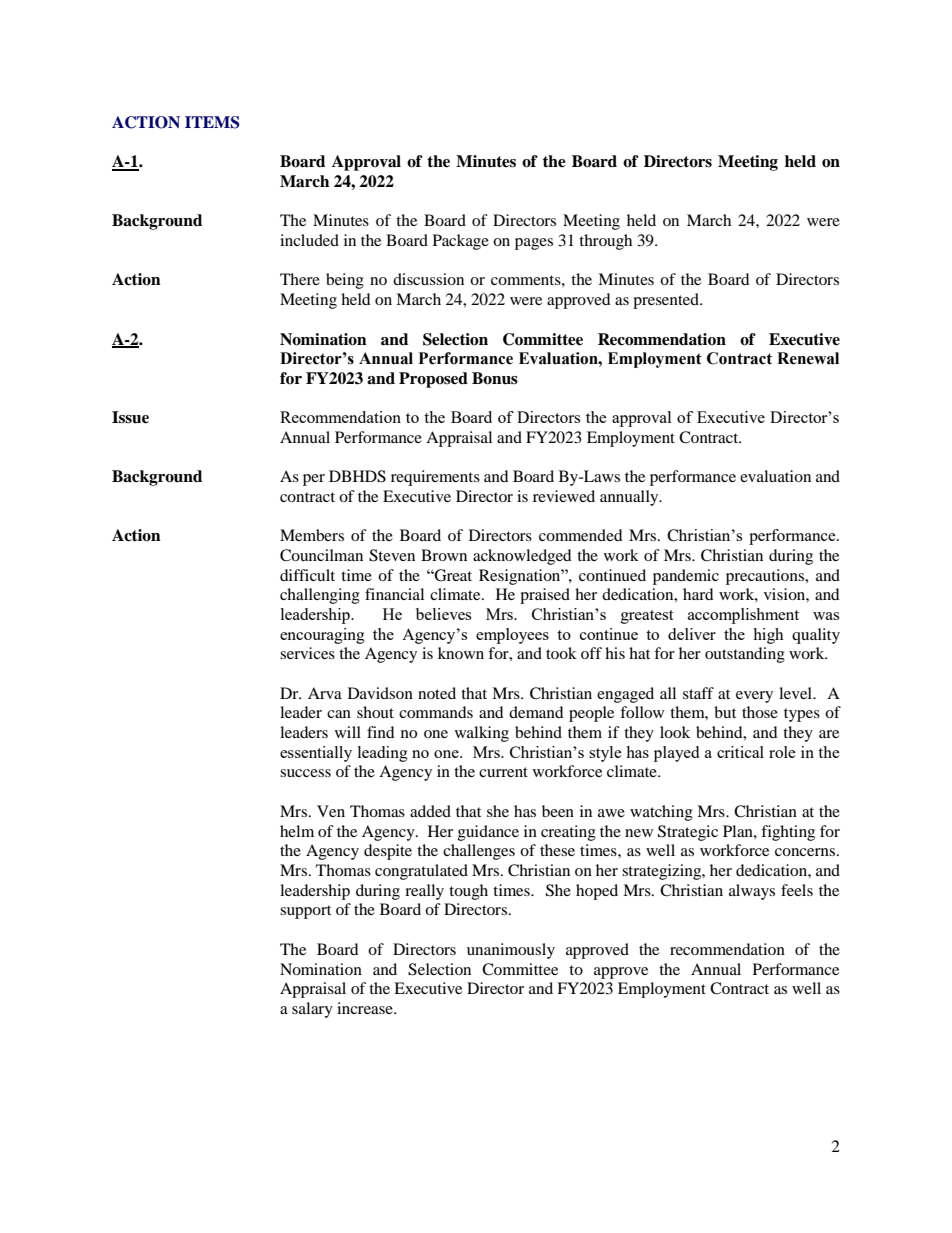 This screenshot has height=1233, width=952. What do you see at coordinates (212, 122) in the screenshot?
I see `ITEMS` at bounding box center [212, 122].
